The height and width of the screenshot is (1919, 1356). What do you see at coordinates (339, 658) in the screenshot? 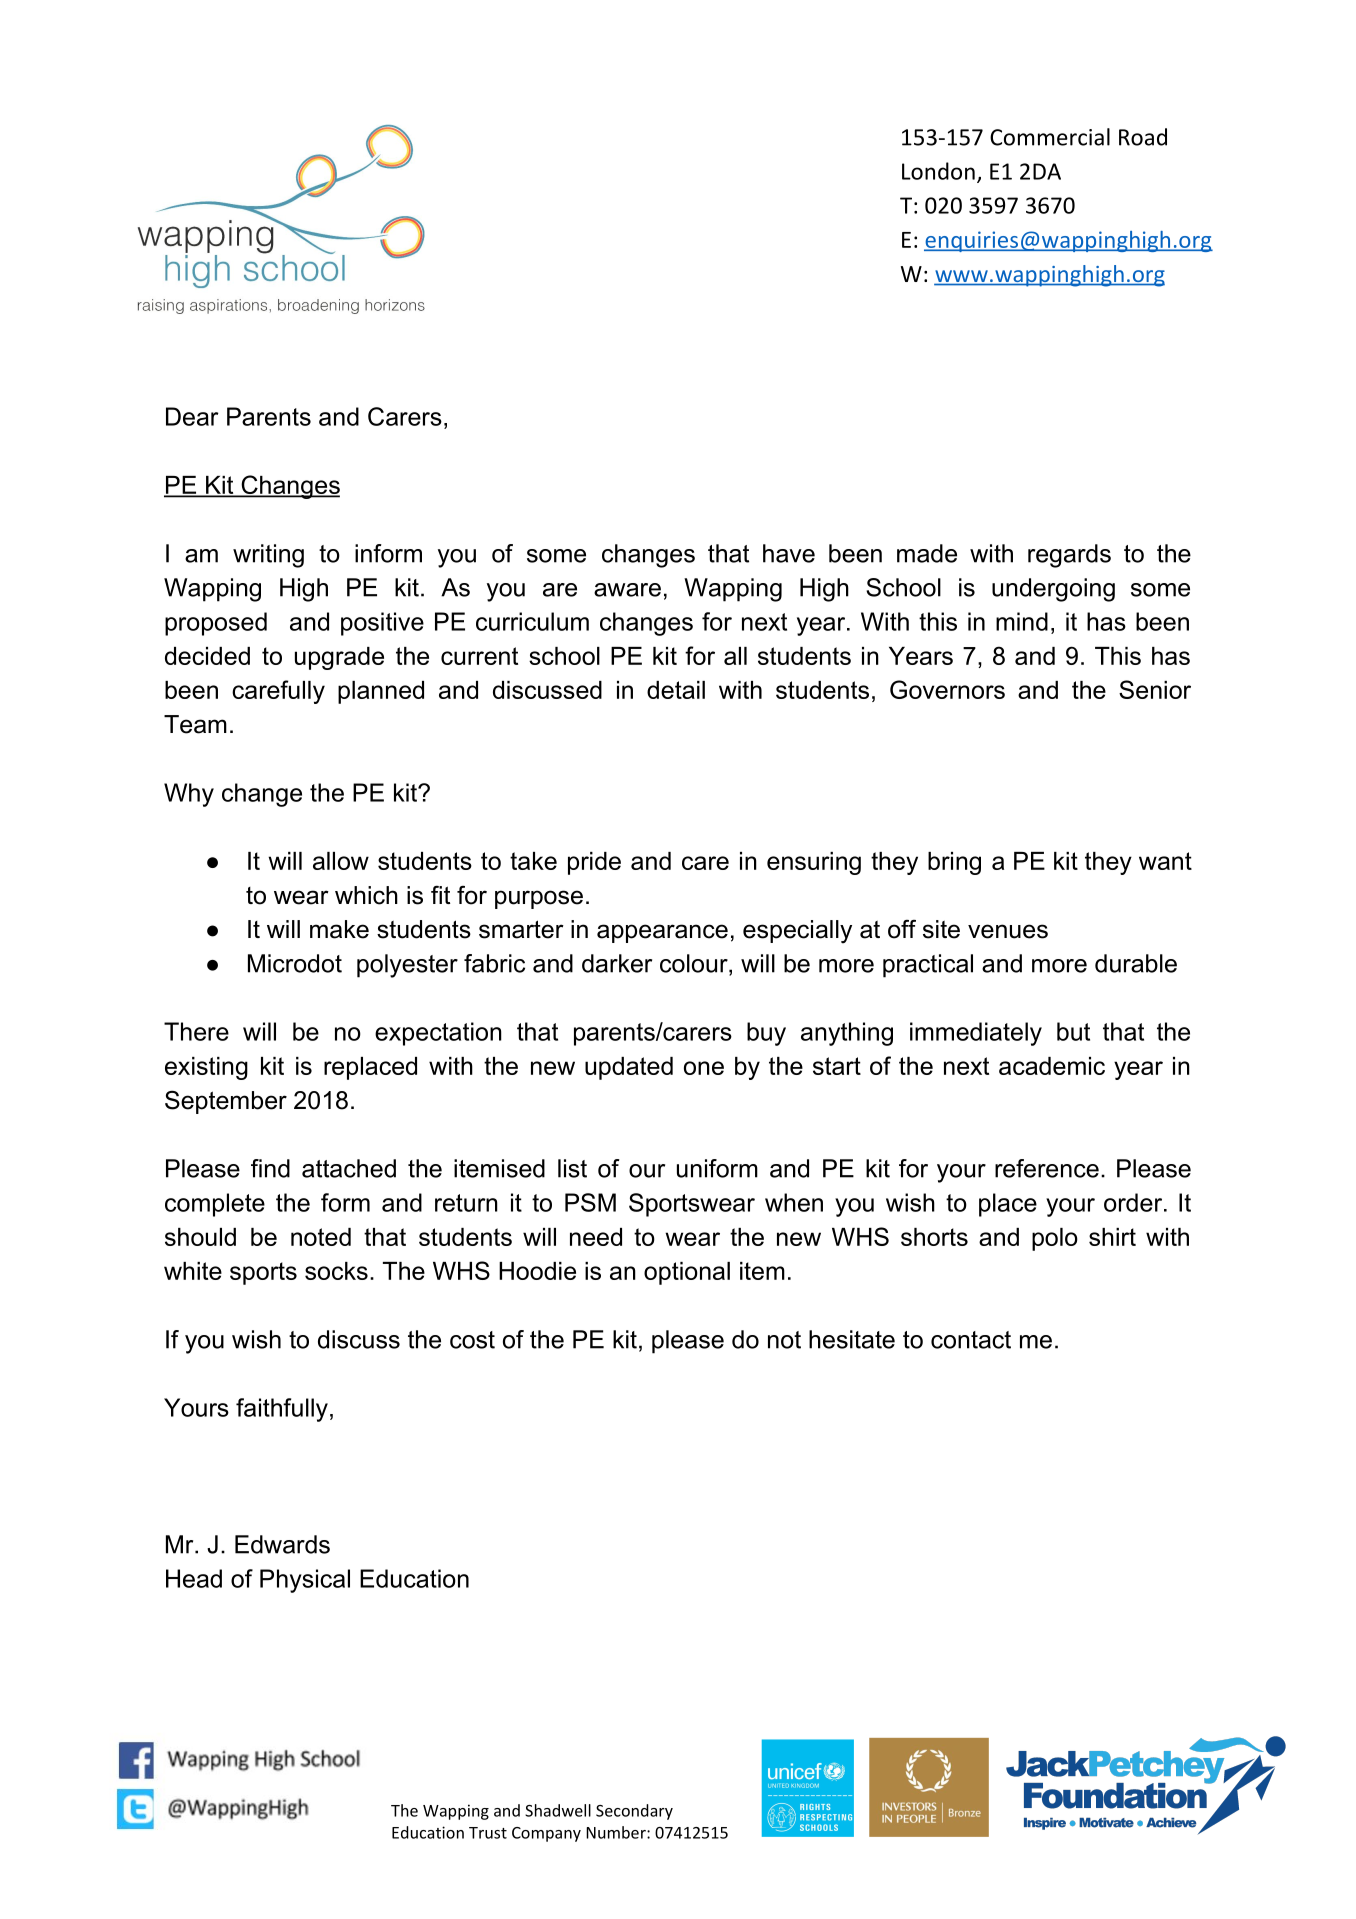
I see `upgrade` at bounding box center [339, 658].
